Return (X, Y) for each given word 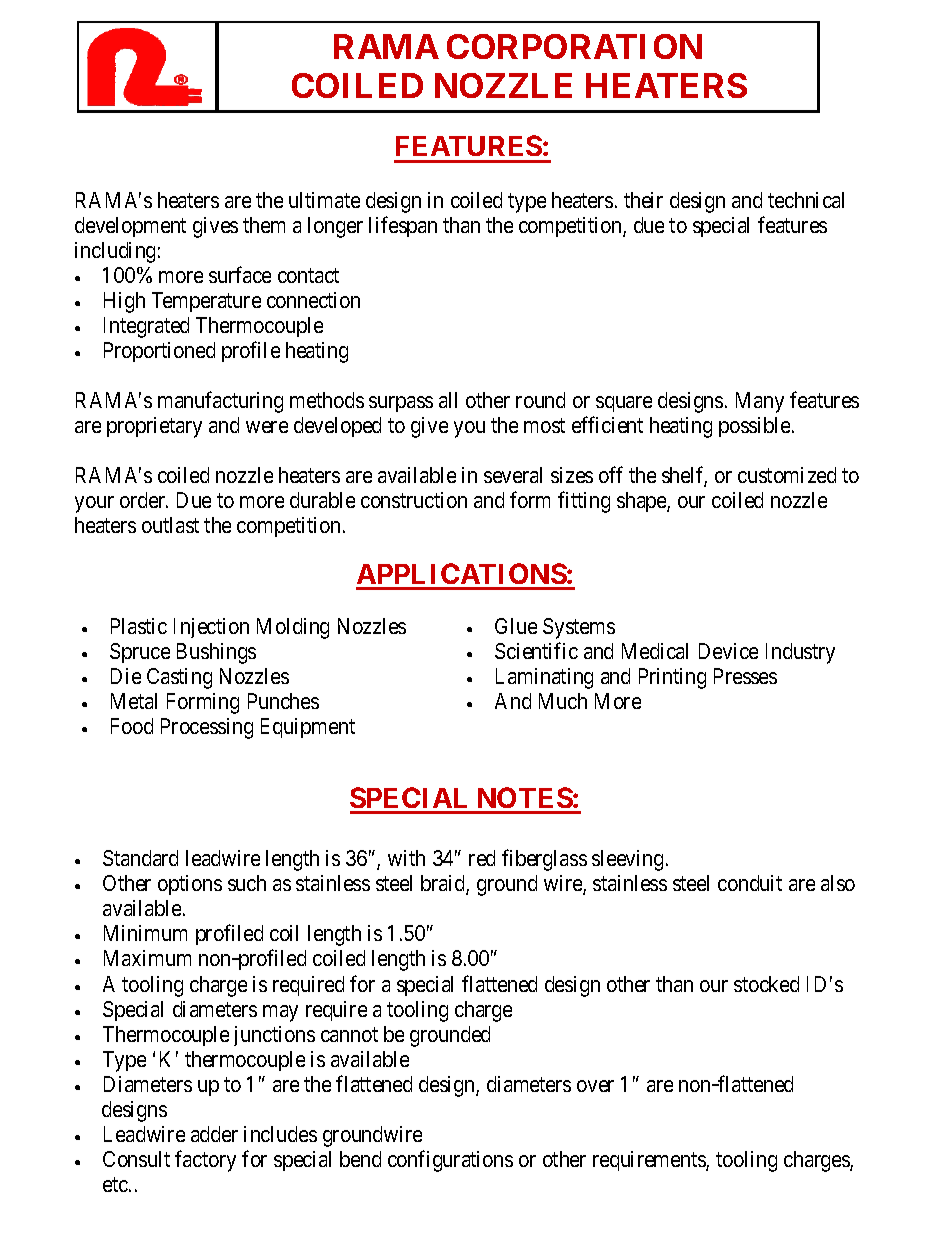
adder (214, 1134)
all (448, 400)
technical (806, 200)
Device (728, 651)
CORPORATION (574, 46)
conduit (750, 883)
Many (760, 402)
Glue (516, 626)
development (130, 227)
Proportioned (159, 352)
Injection (211, 628)
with (406, 858)
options (190, 885)
